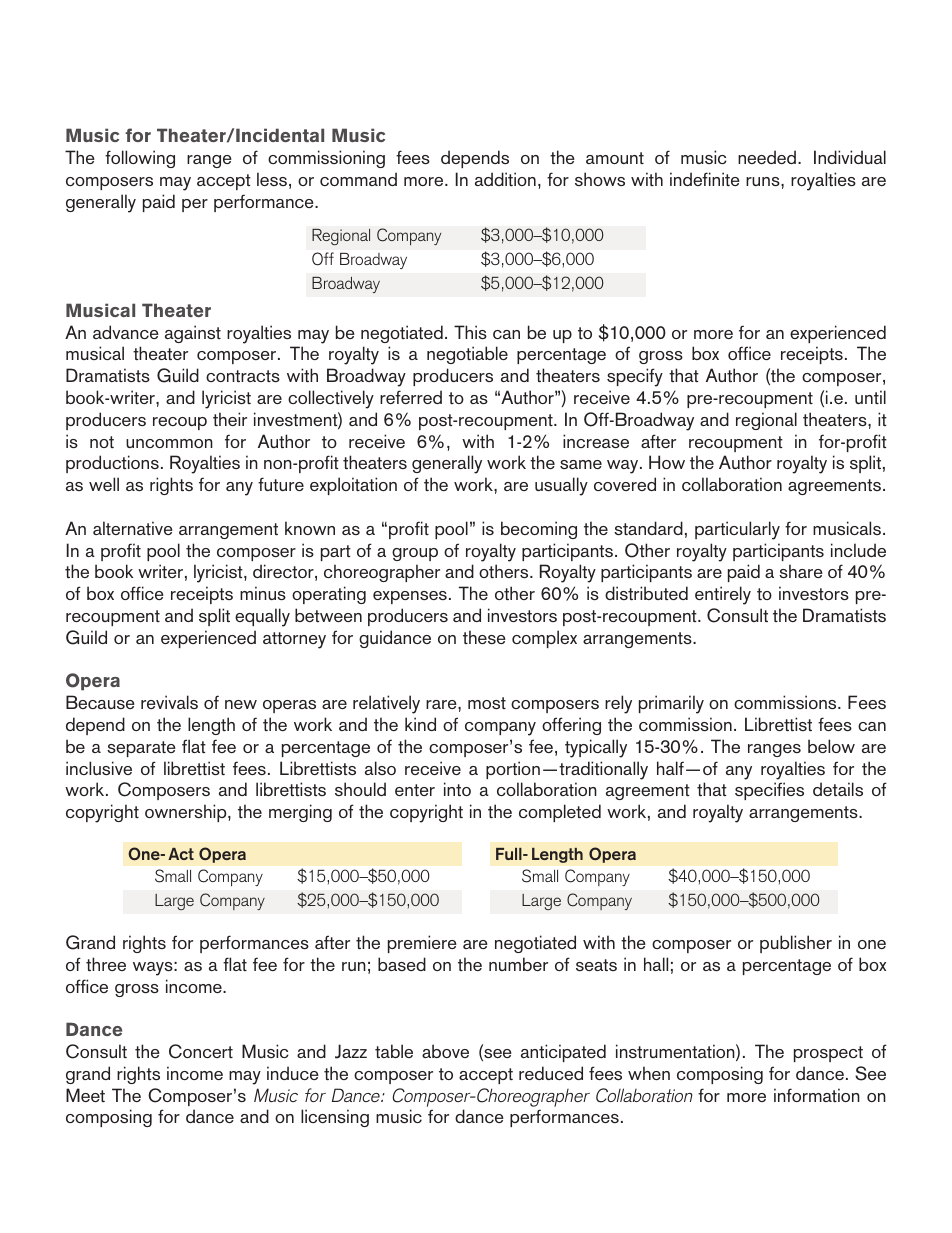 Image resolution: width=952 pixels, height=1233 pixels. I want to click on uncommon, so click(169, 443).
